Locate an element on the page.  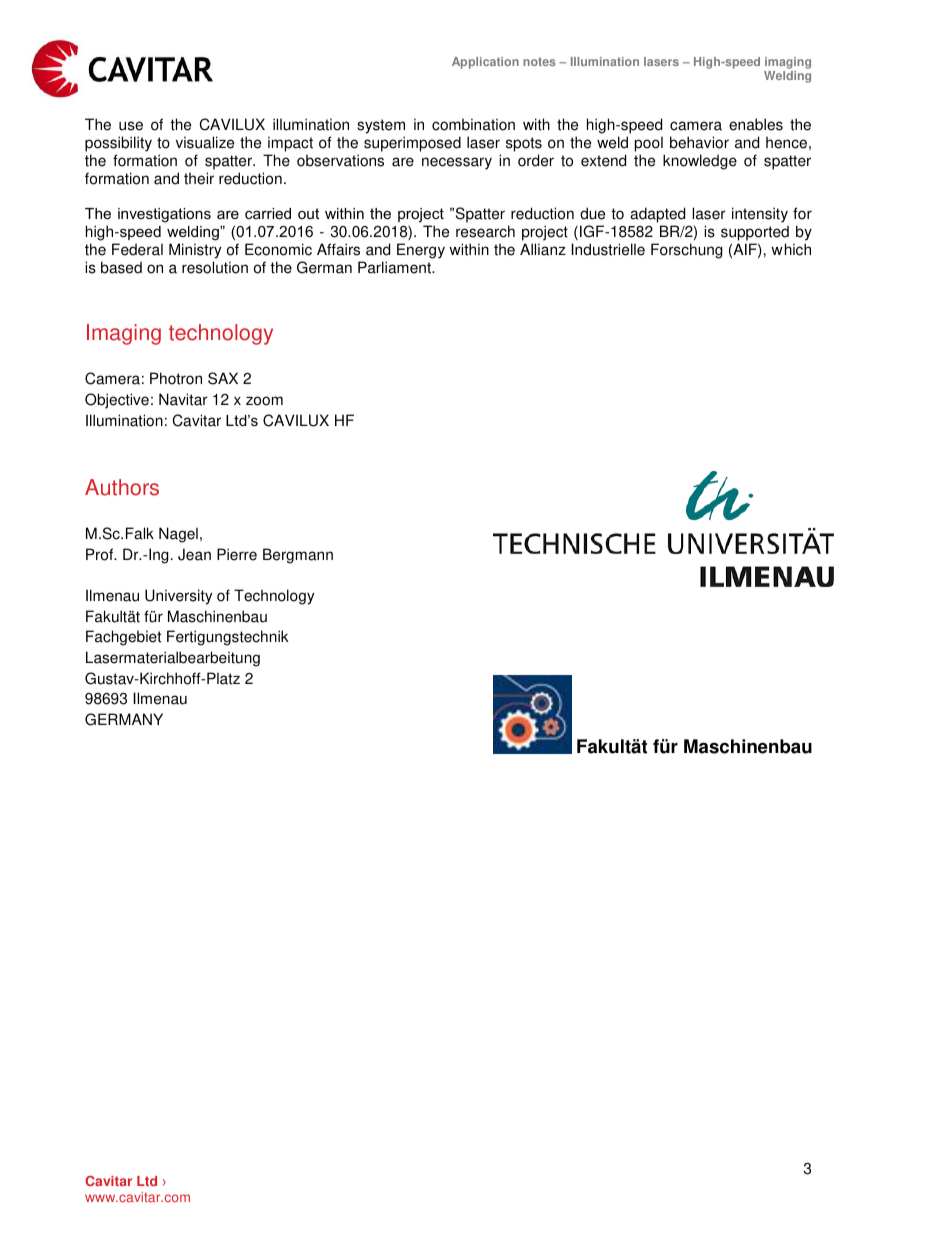
enables is located at coordinates (756, 124).
